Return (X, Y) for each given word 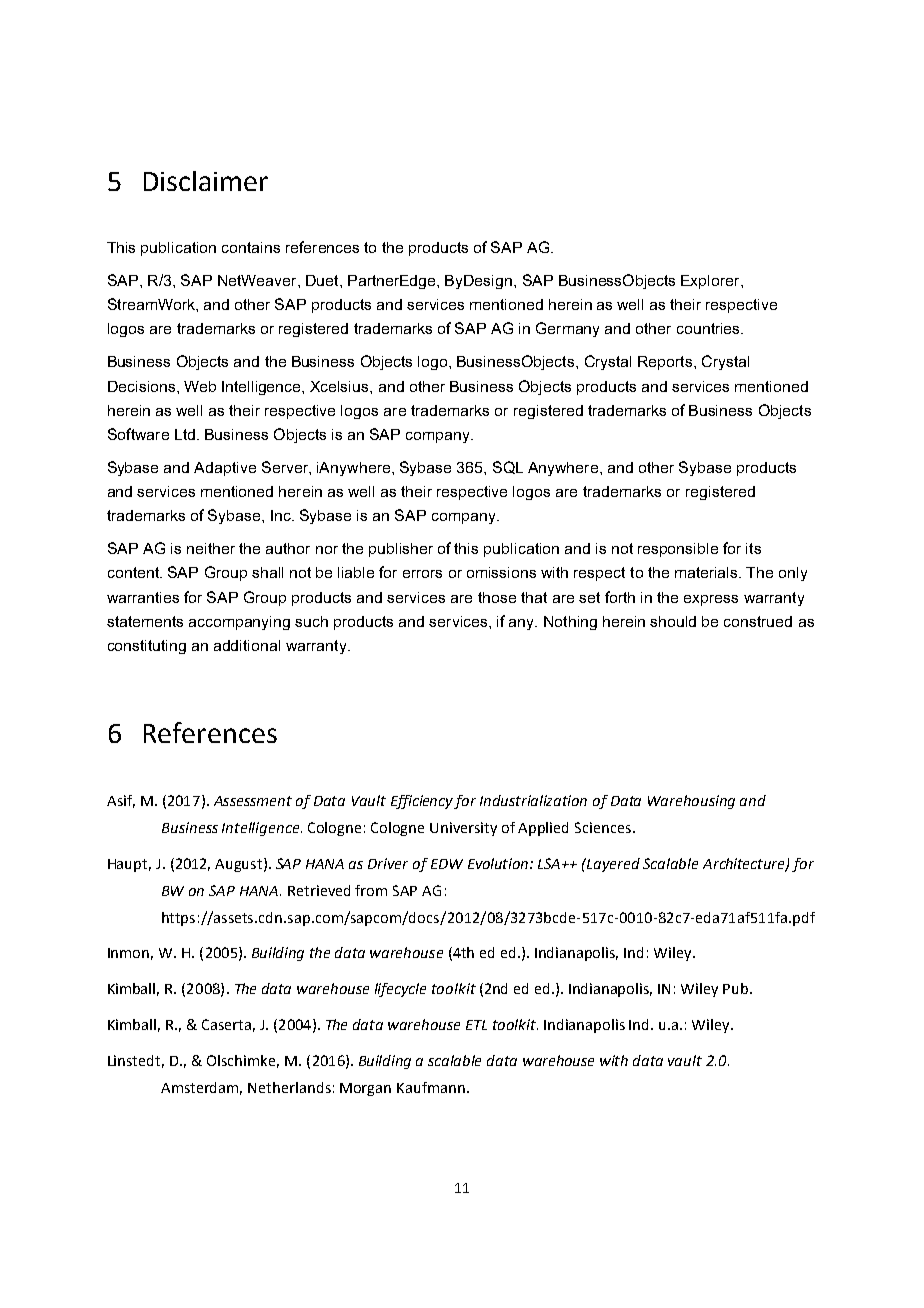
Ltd (185, 434)
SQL (508, 467)
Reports (666, 363)
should (673, 621)
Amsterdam (201, 1088)
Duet (323, 280)
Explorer (711, 282)
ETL (476, 1025)
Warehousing (691, 802)
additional (247, 645)
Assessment (253, 801)
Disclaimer (206, 181)
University (463, 829)
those (497, 597)
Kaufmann (431, 1087)
